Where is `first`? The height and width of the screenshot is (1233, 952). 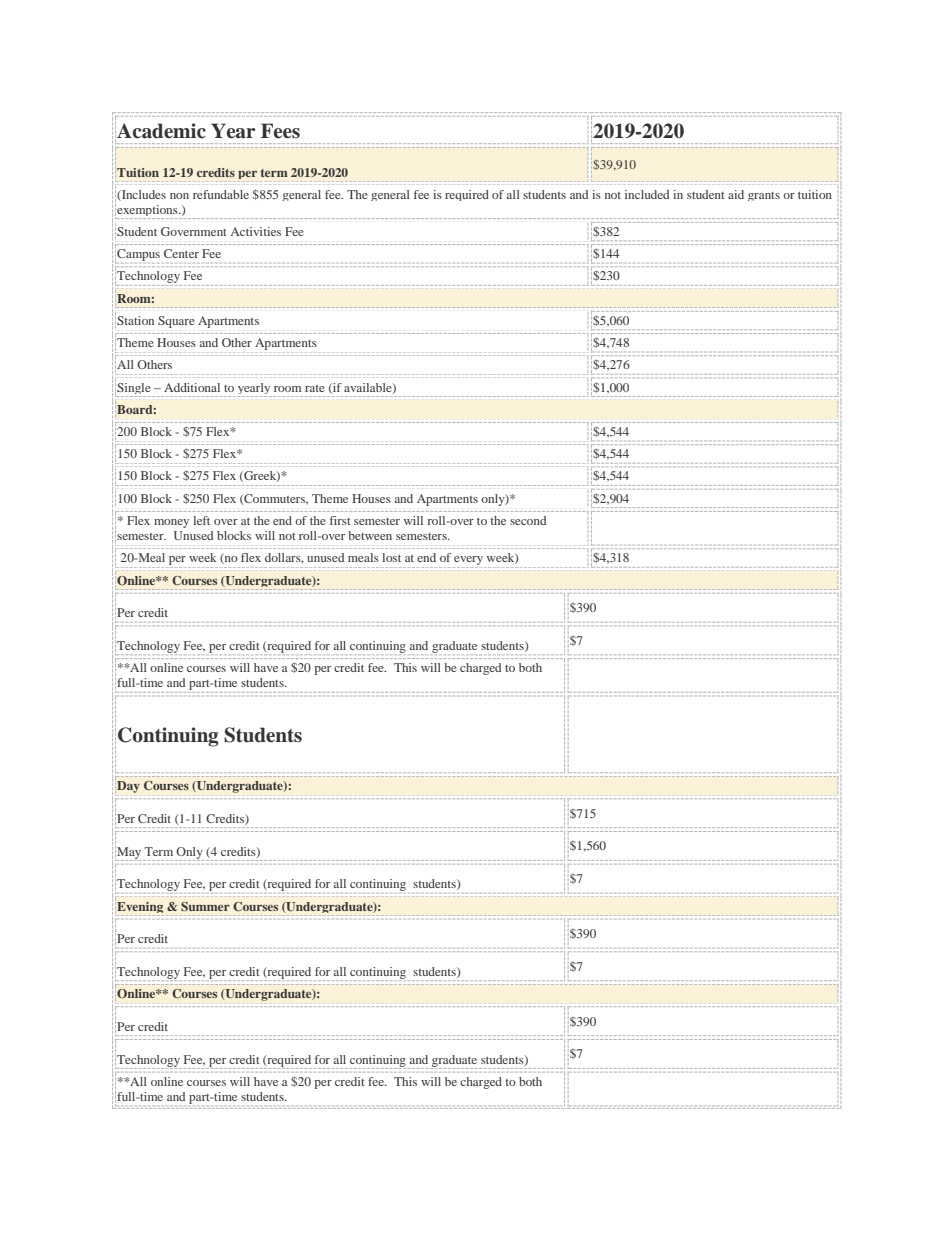
first is located at coordinates (340, 520).
